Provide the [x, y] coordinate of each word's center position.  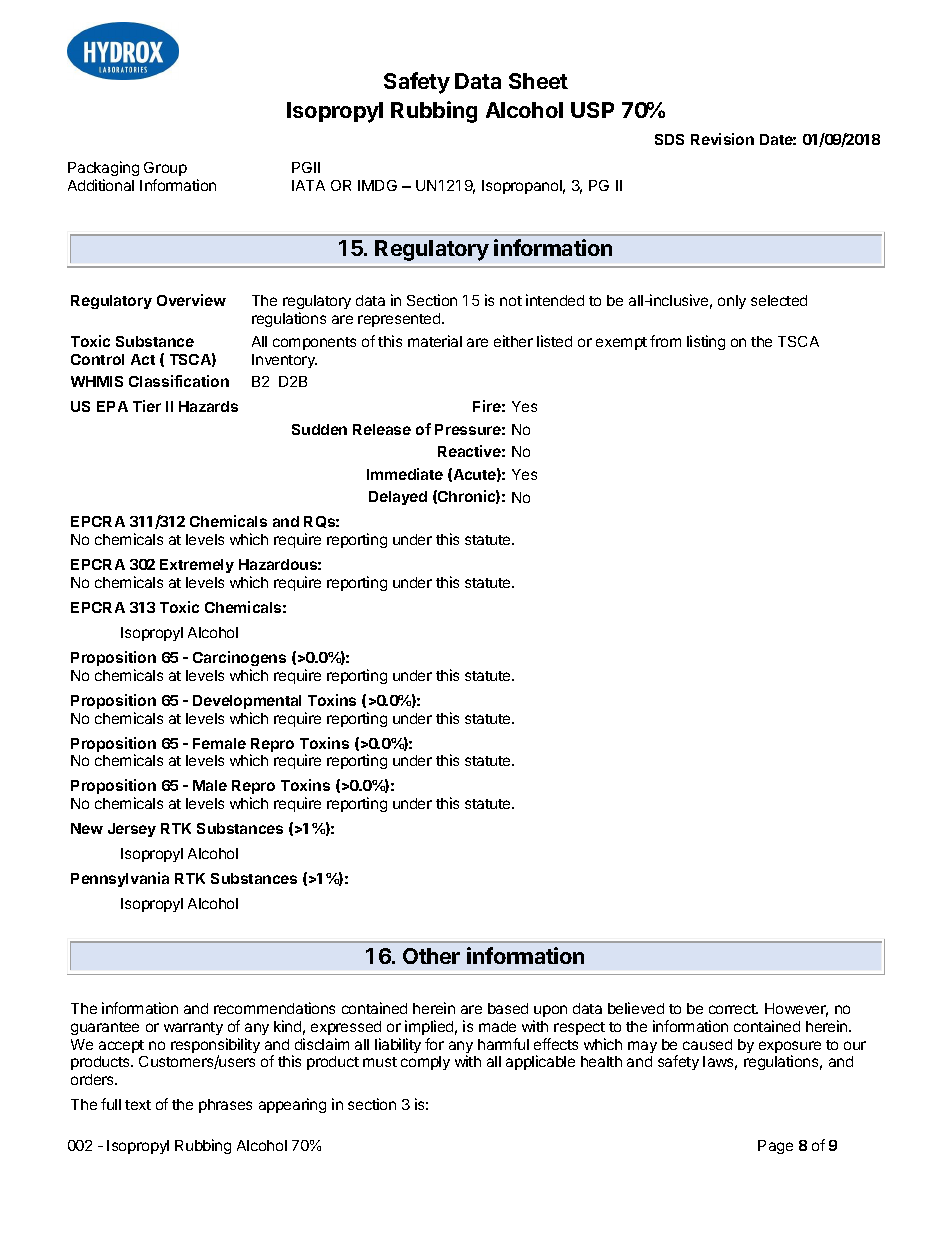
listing [706, 342]
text [138, 1105]
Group [165, 169]
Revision [722, 139]
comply [425, 1063]
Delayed [398, 498]
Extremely [197, 566]
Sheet [538, 81]
